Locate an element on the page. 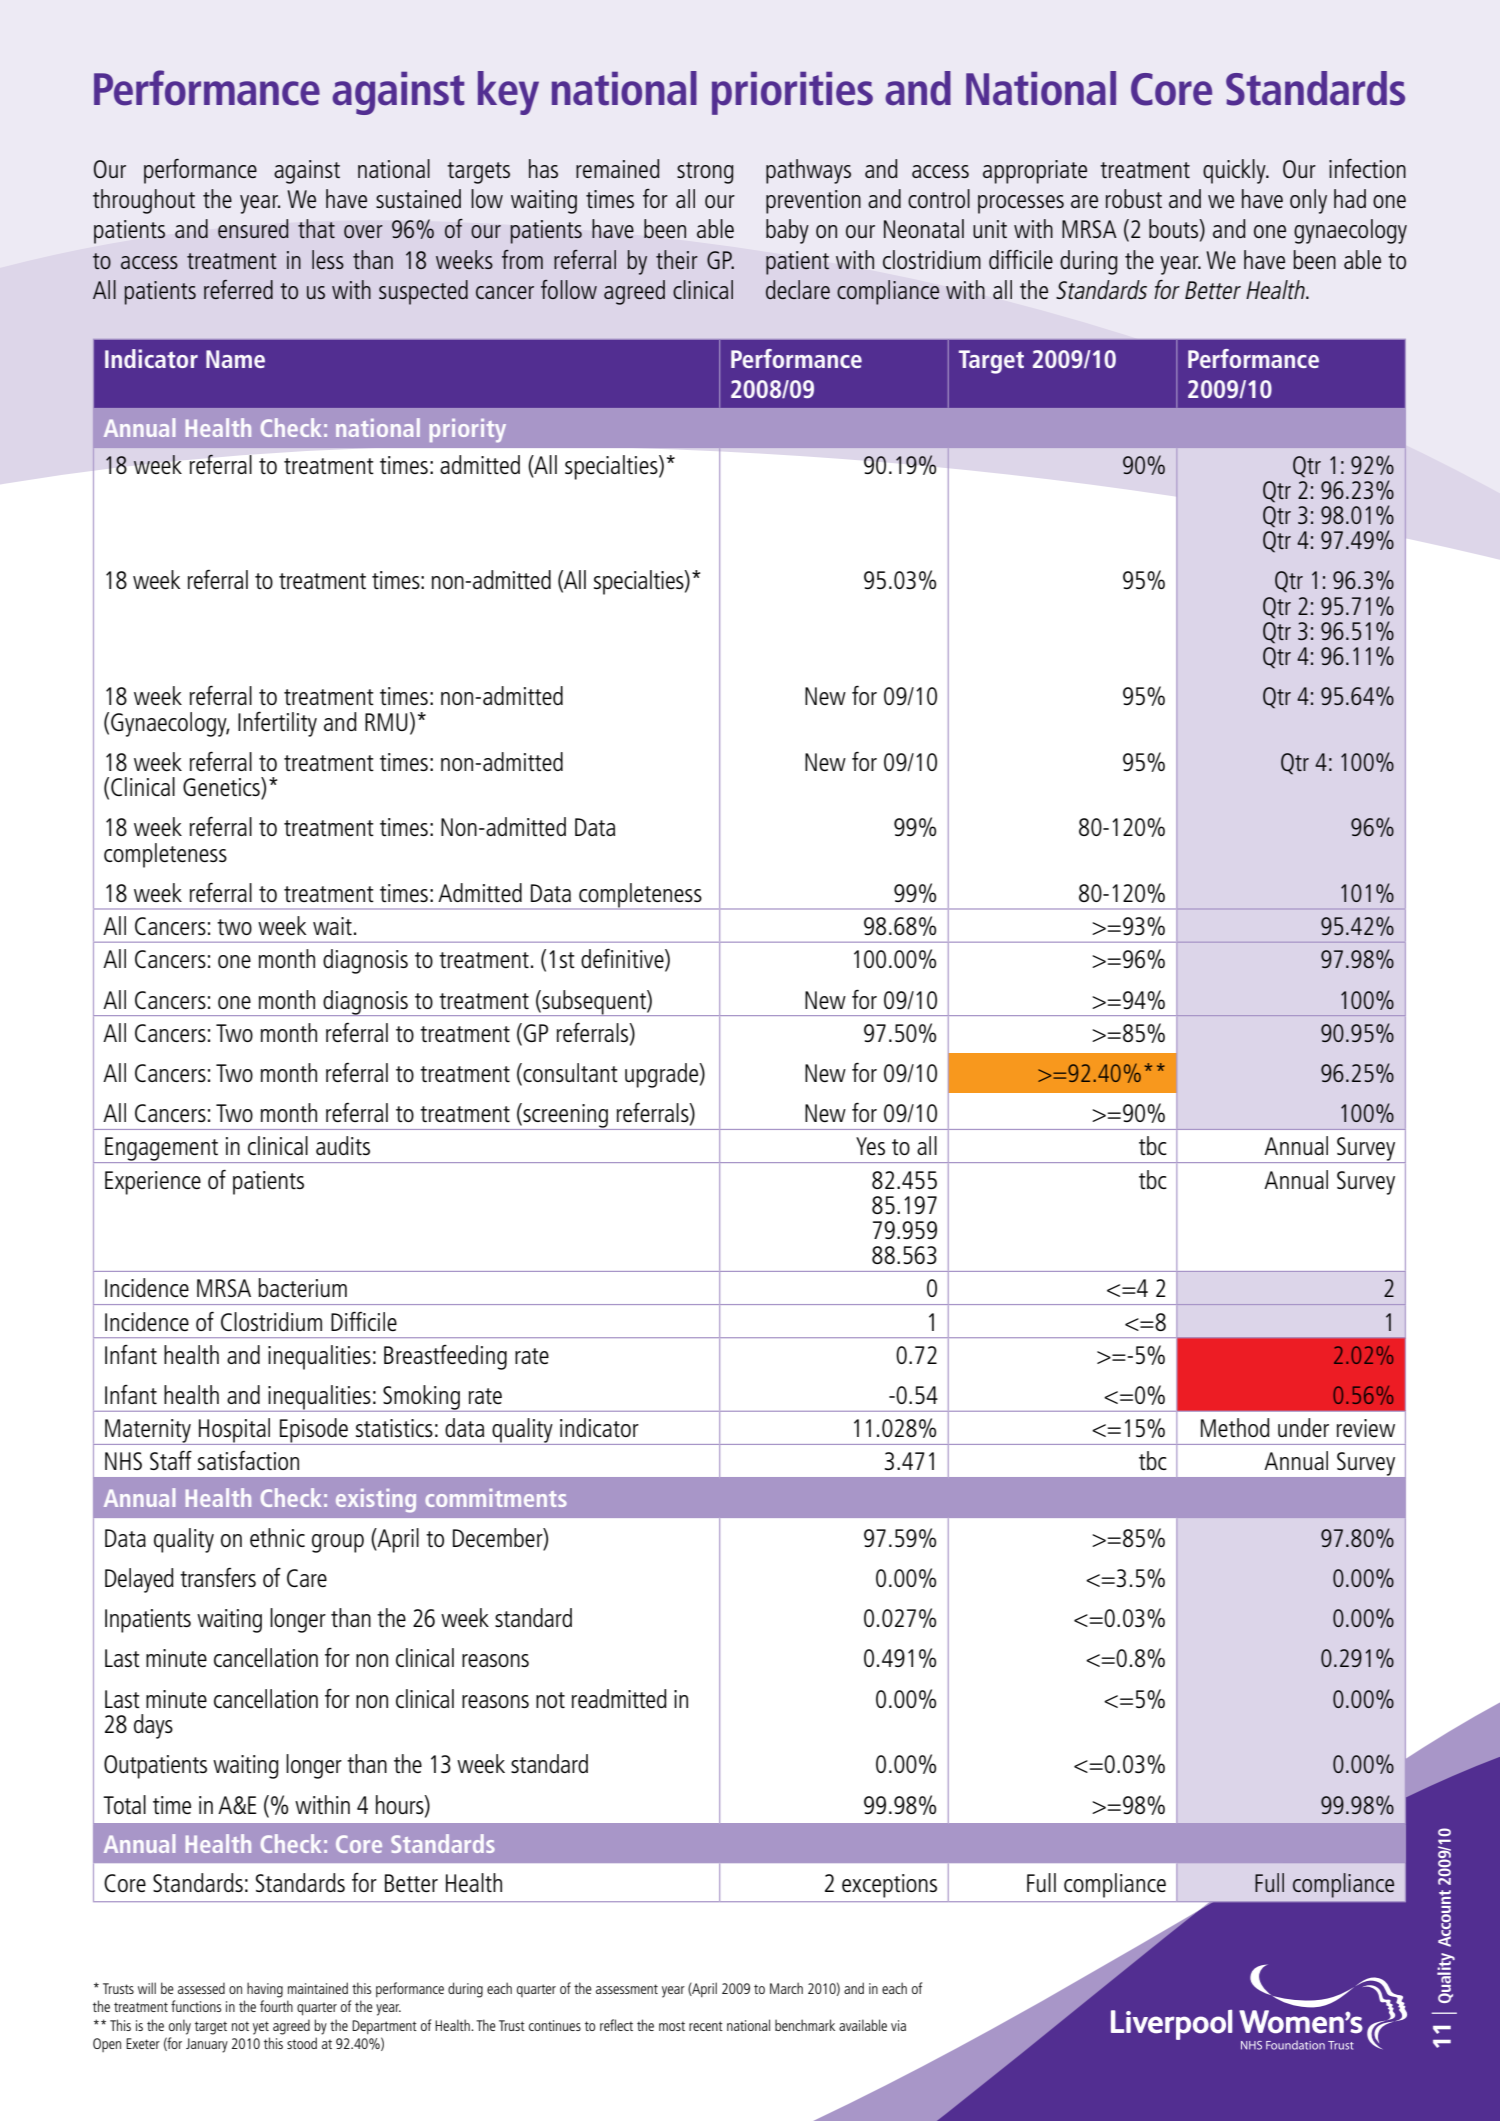 Image resolution: width=1500 pixels, height=2121 pixels. ensured is located at coordinates (253, 228).
